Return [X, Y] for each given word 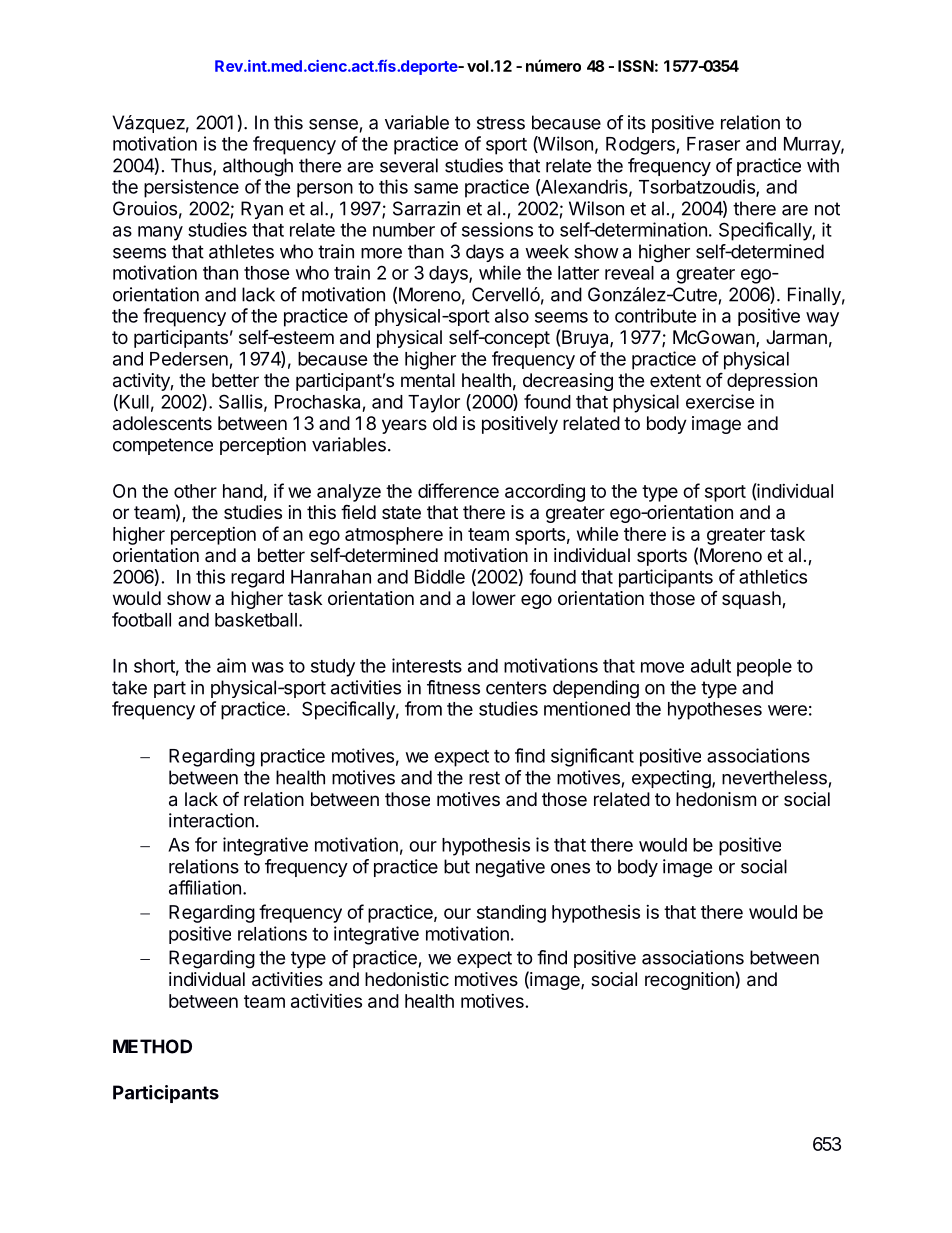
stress [501, 123]
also [512, 316]
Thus [192, 166]
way [822, 319]
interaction [211, 820]
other [195, 491]
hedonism [716, 799]
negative [510, 868]
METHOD [152, 1046]
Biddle [440, 576]
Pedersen [189, 359]
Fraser [713, 144]
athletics [773, 576]
